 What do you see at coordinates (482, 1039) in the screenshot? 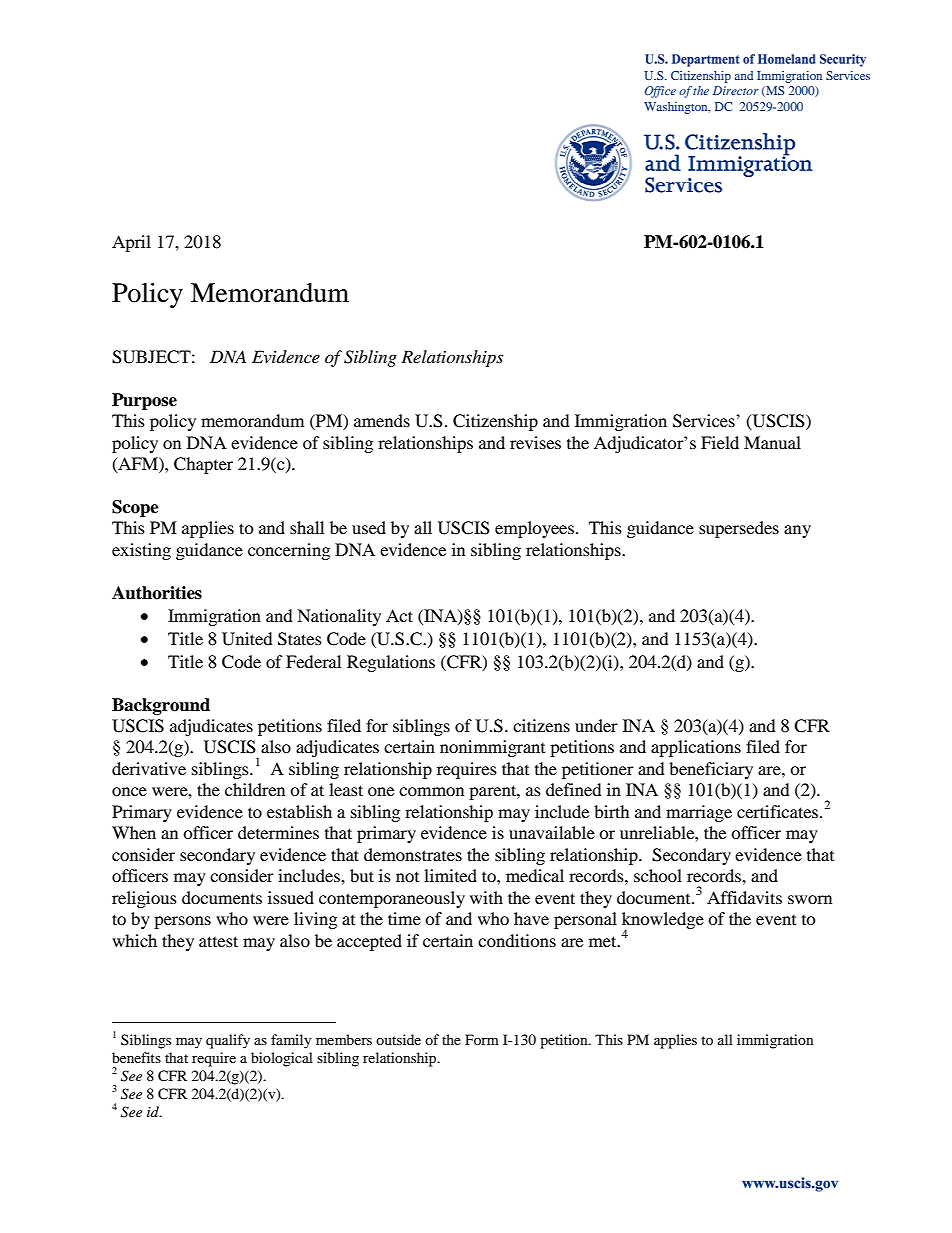
I see `Form` at bounding box center [482, 1039].
